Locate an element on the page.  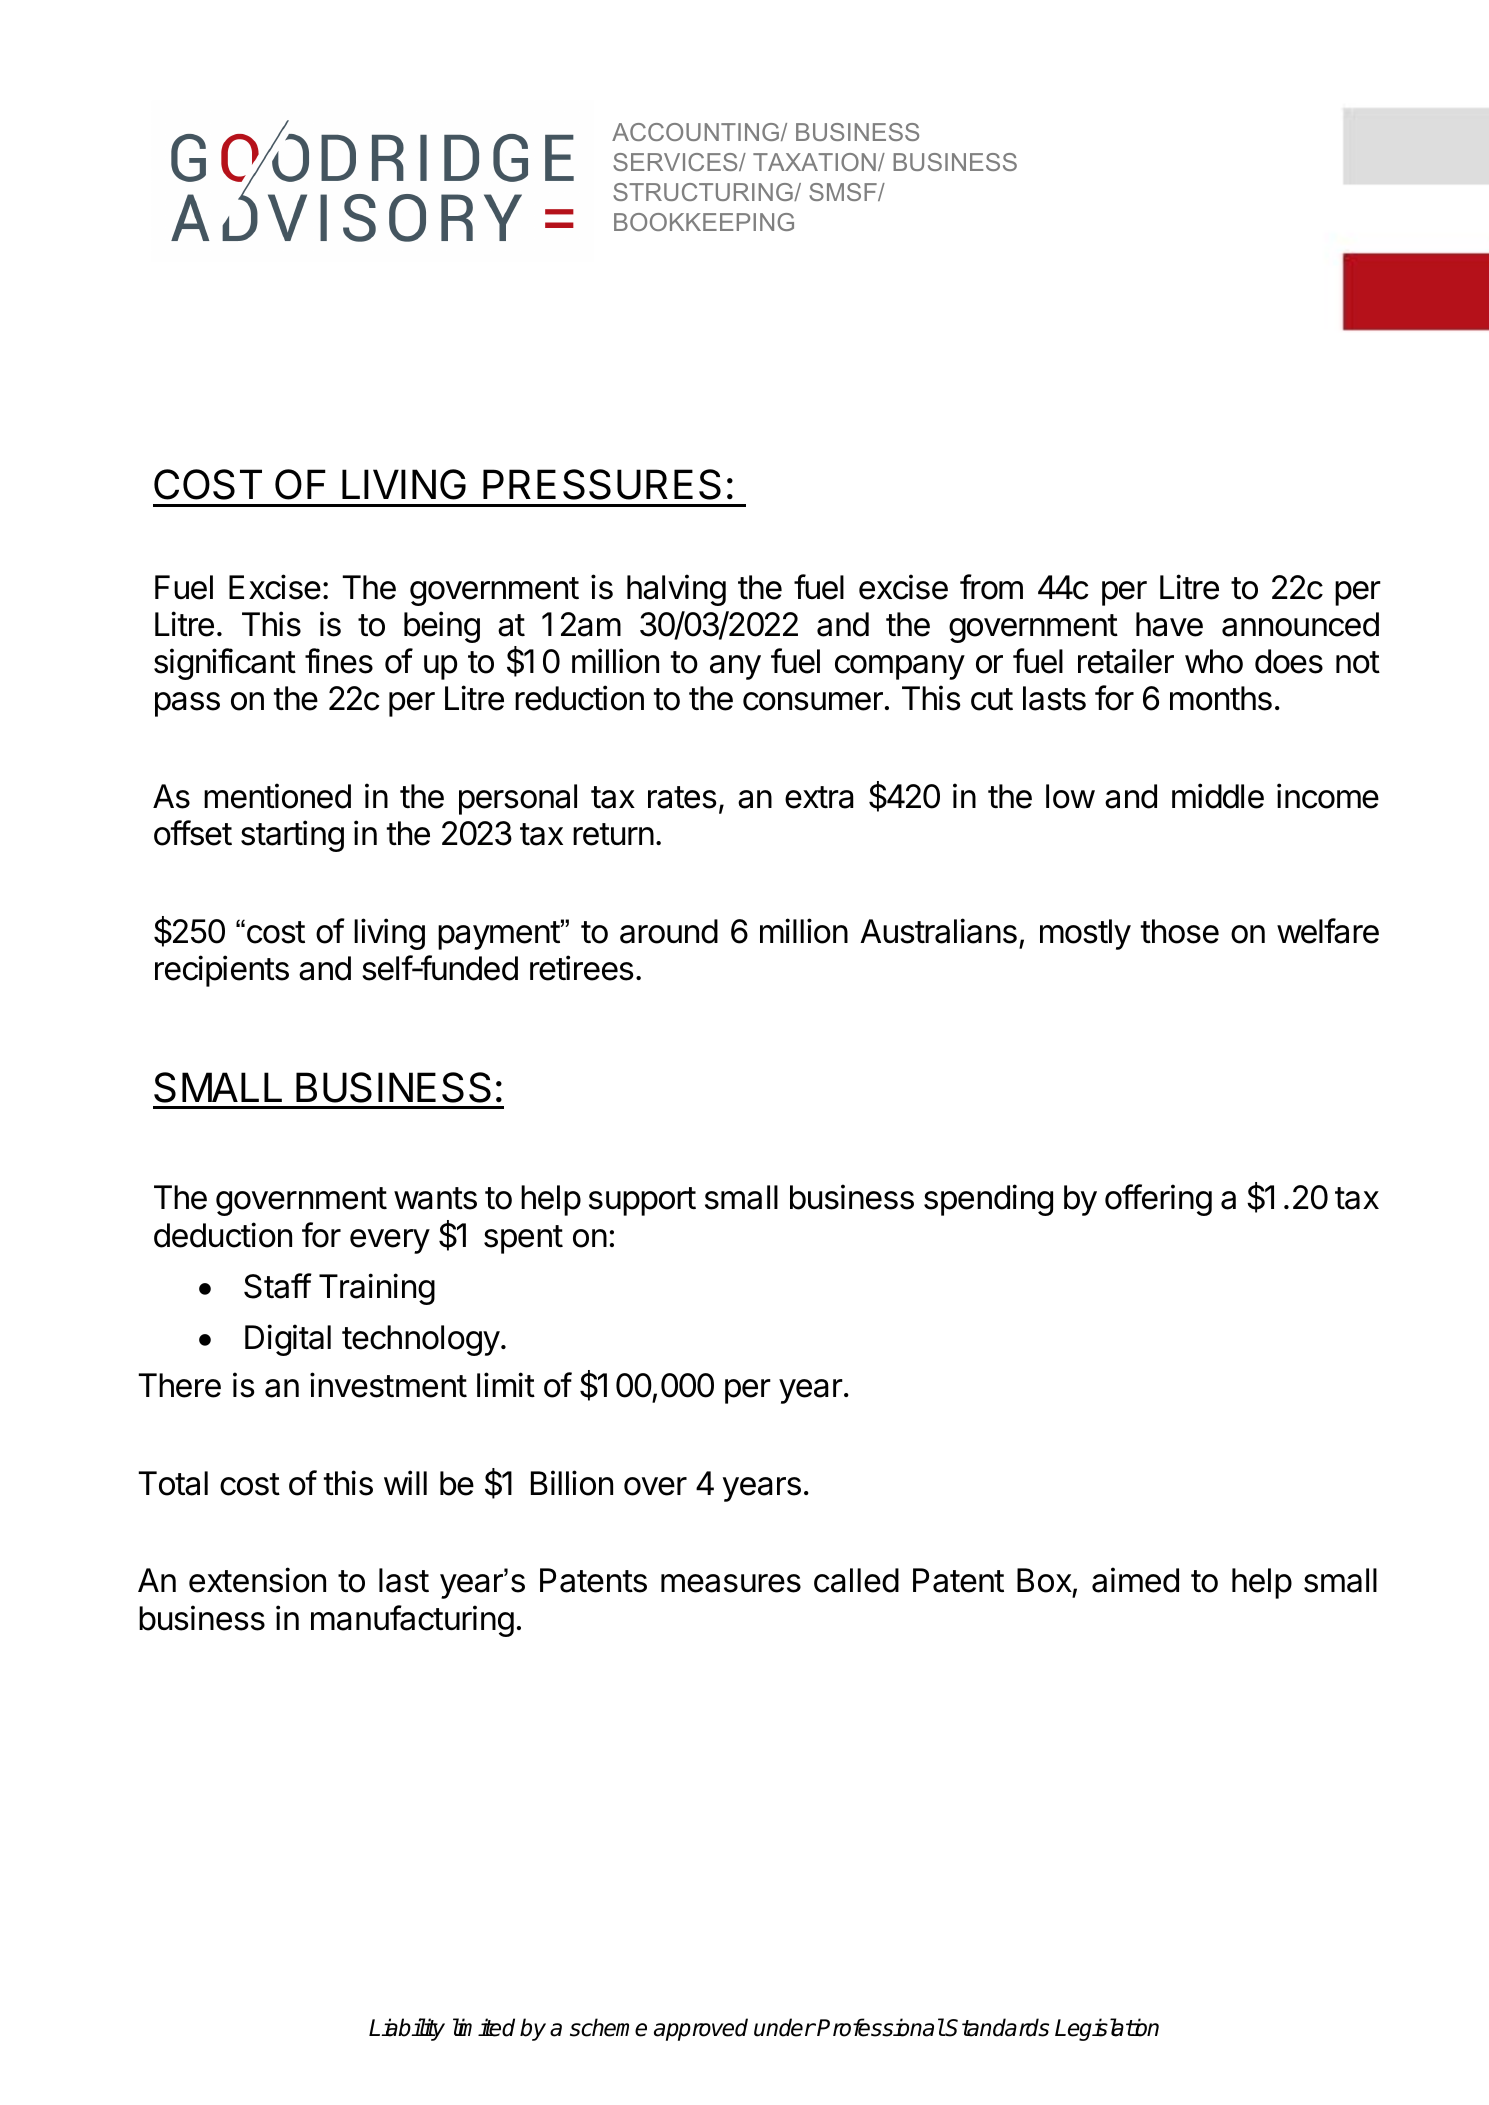
STRUCTURING is located at coordinates (704, 192).
